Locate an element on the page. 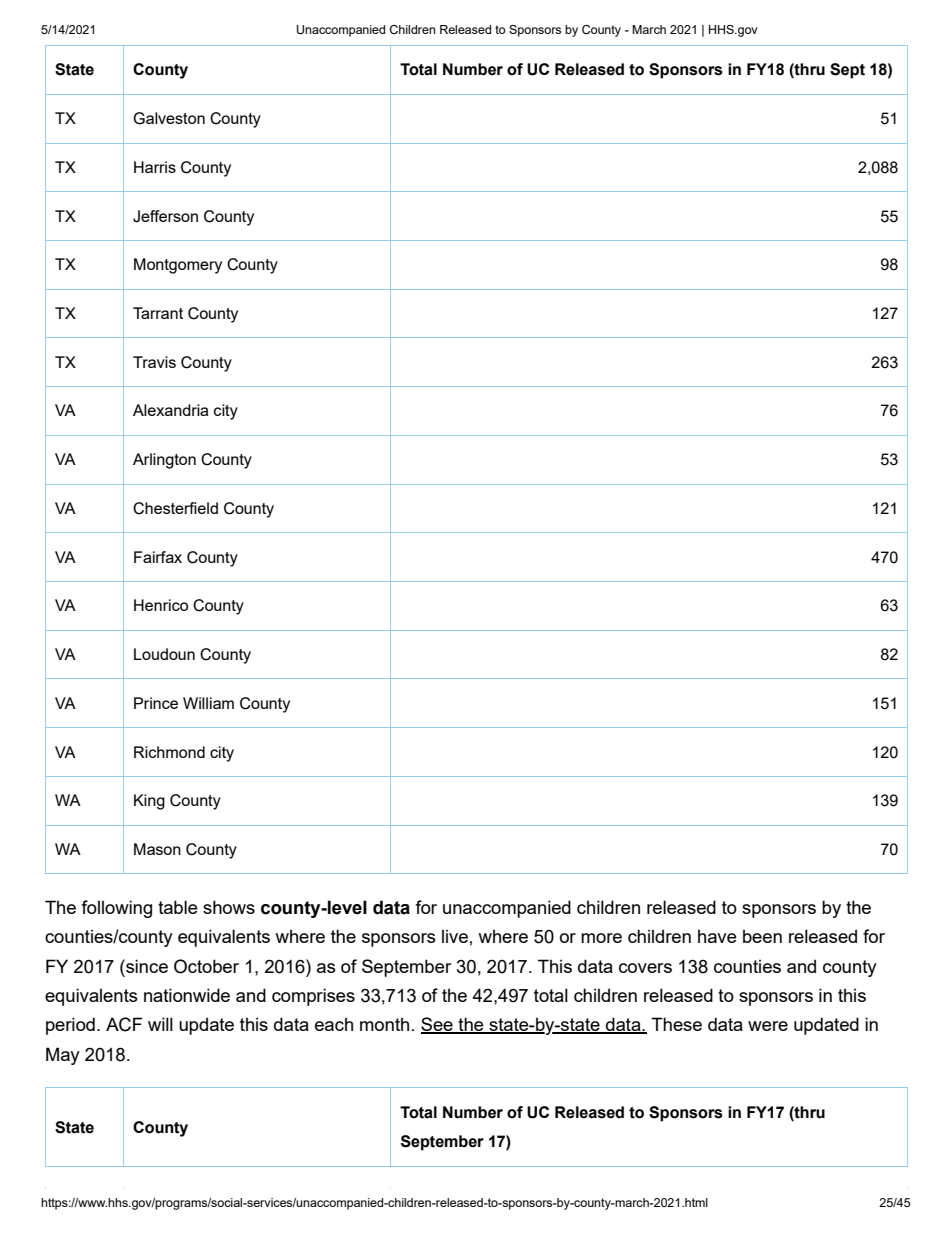 The width and height of the image is (952, 1233). ACF is located at coordinates (124, 1024).
